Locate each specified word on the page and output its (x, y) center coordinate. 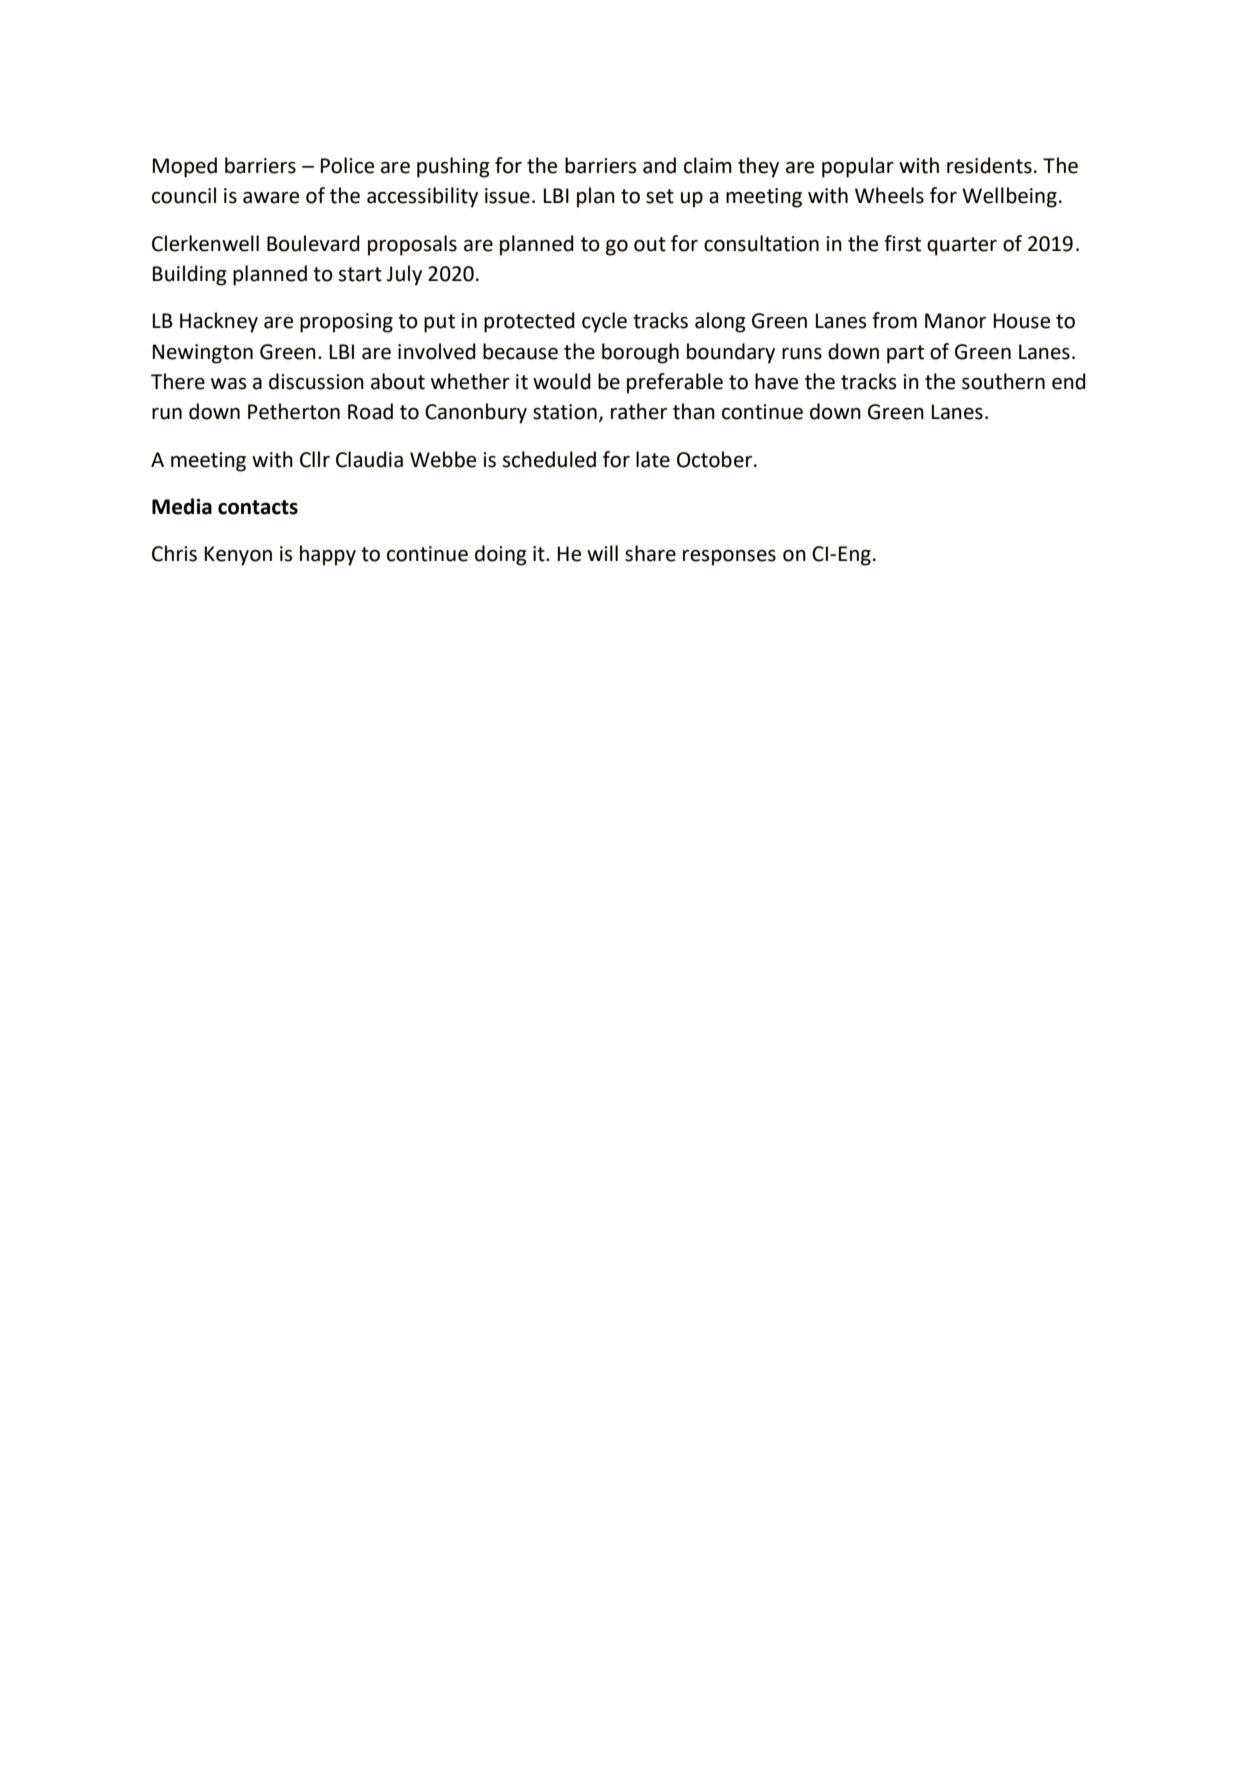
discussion (316, 381)
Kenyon (238, 556)
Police (347, 165)
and (659, 165)
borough (640, 353)
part (905, 354)
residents (989, 165)
